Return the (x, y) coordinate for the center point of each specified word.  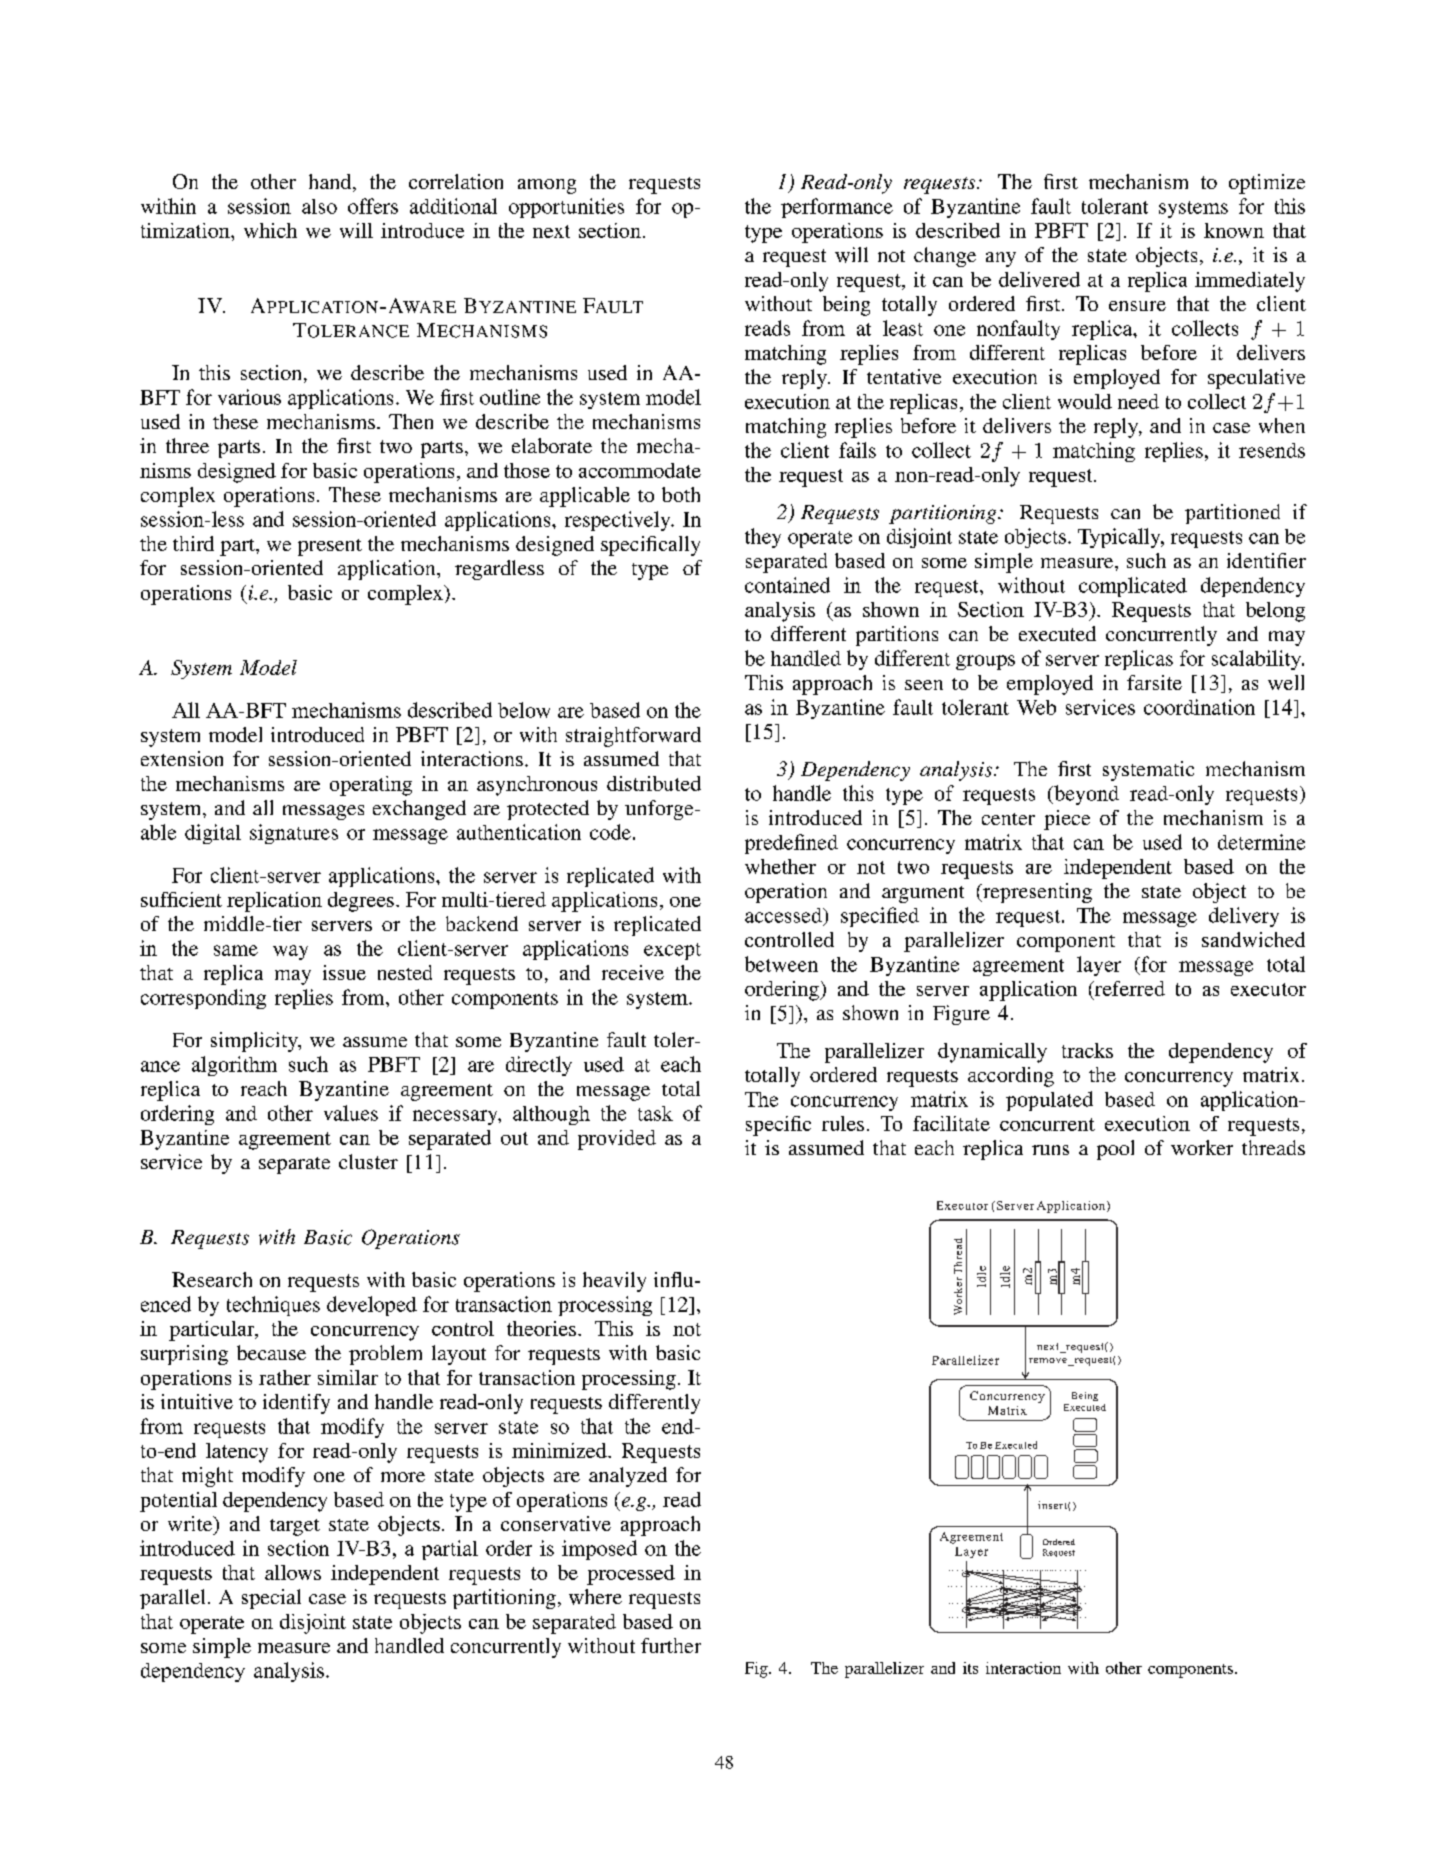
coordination (1199, 707)
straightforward (633, 737)
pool (1115, 1150)
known (1234, 230)
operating (371, 786)
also (319, 206)
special (271, 1599)
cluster (368, 1161)
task (655, 1113)
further (671, 1645)
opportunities (566, 208)
